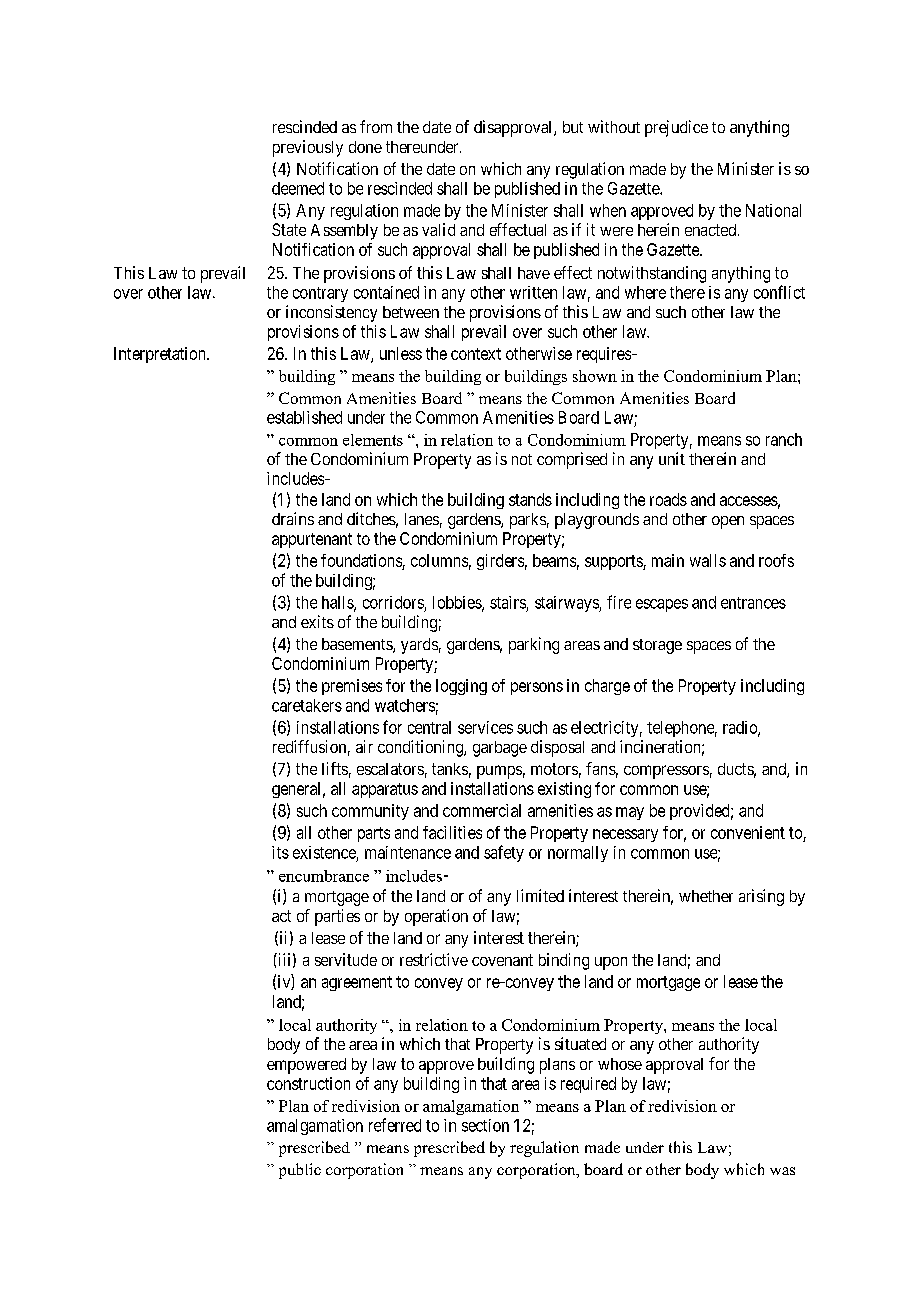  I want to click on convenient, so click(748, 832).
